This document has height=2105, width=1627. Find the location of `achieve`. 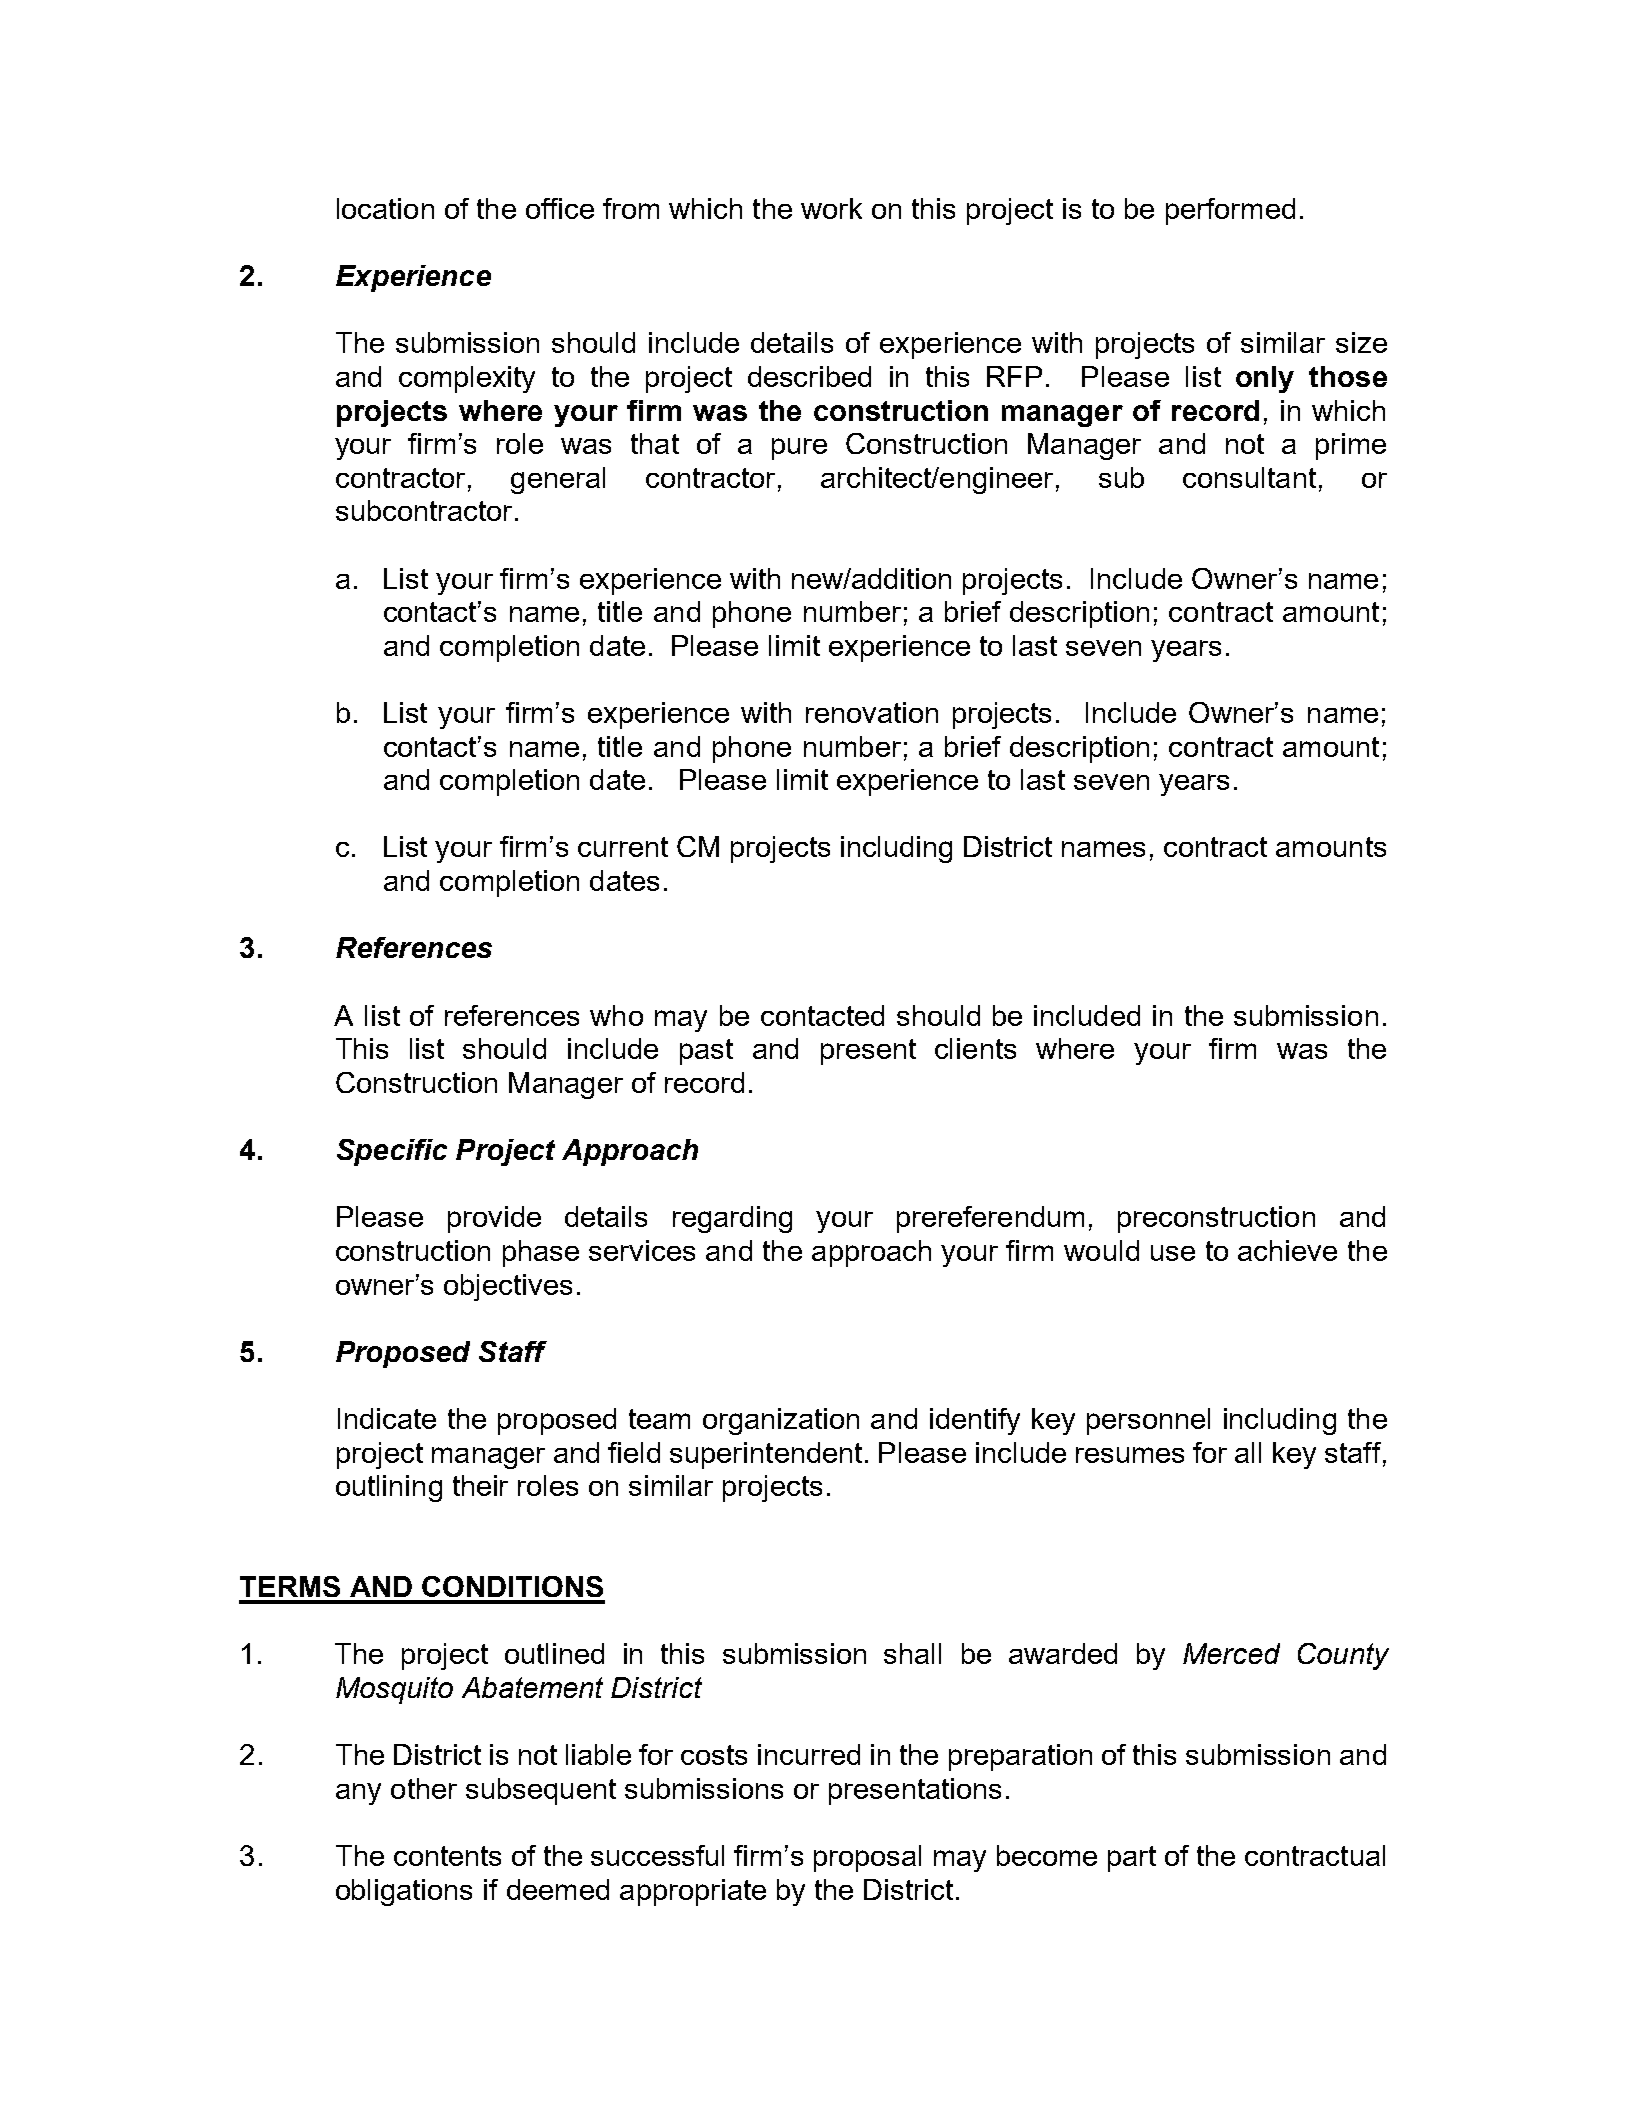

achieve is located at coordinates (1287, 1250).
